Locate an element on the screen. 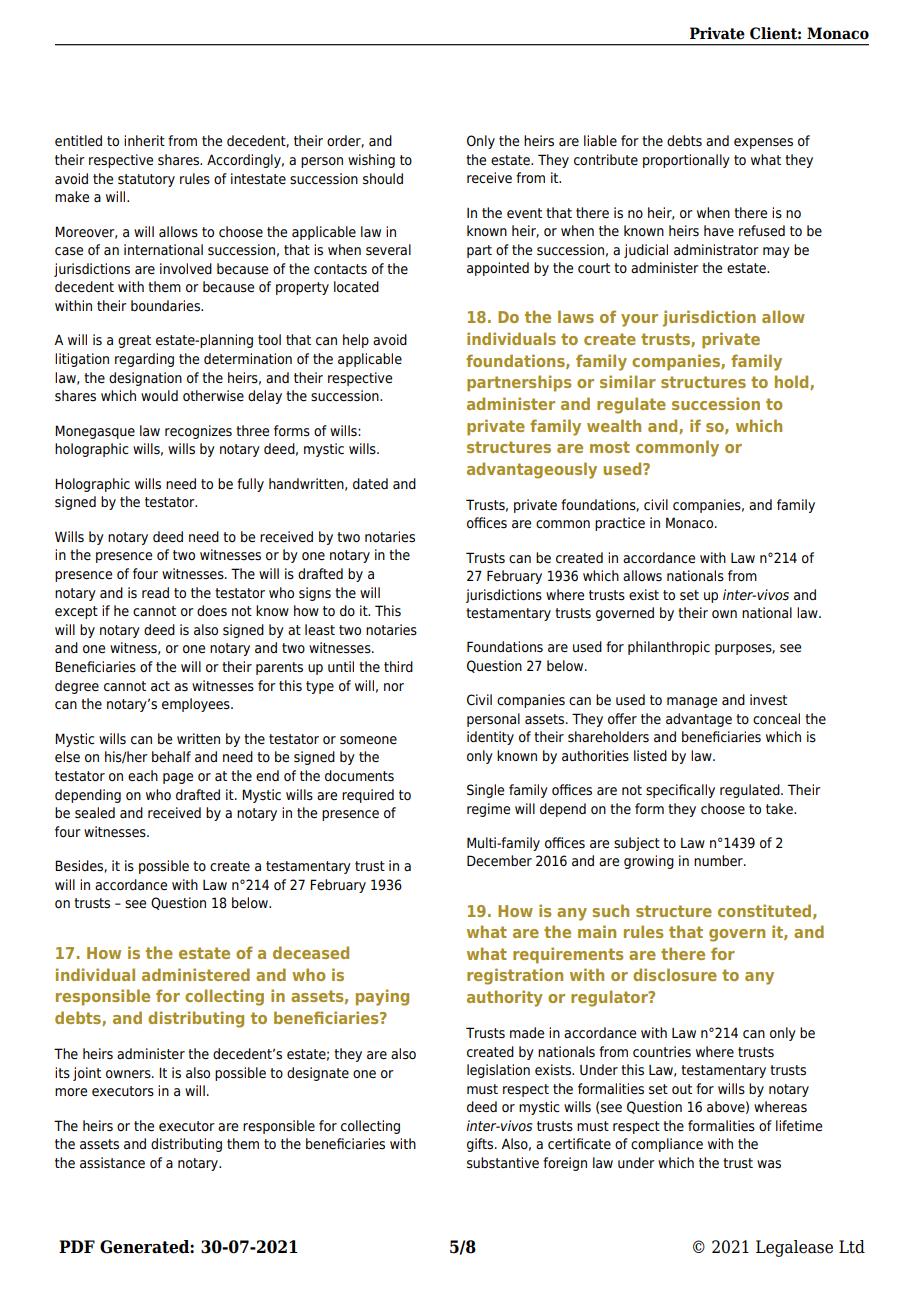  similar is located at coordinates (628, 381).
